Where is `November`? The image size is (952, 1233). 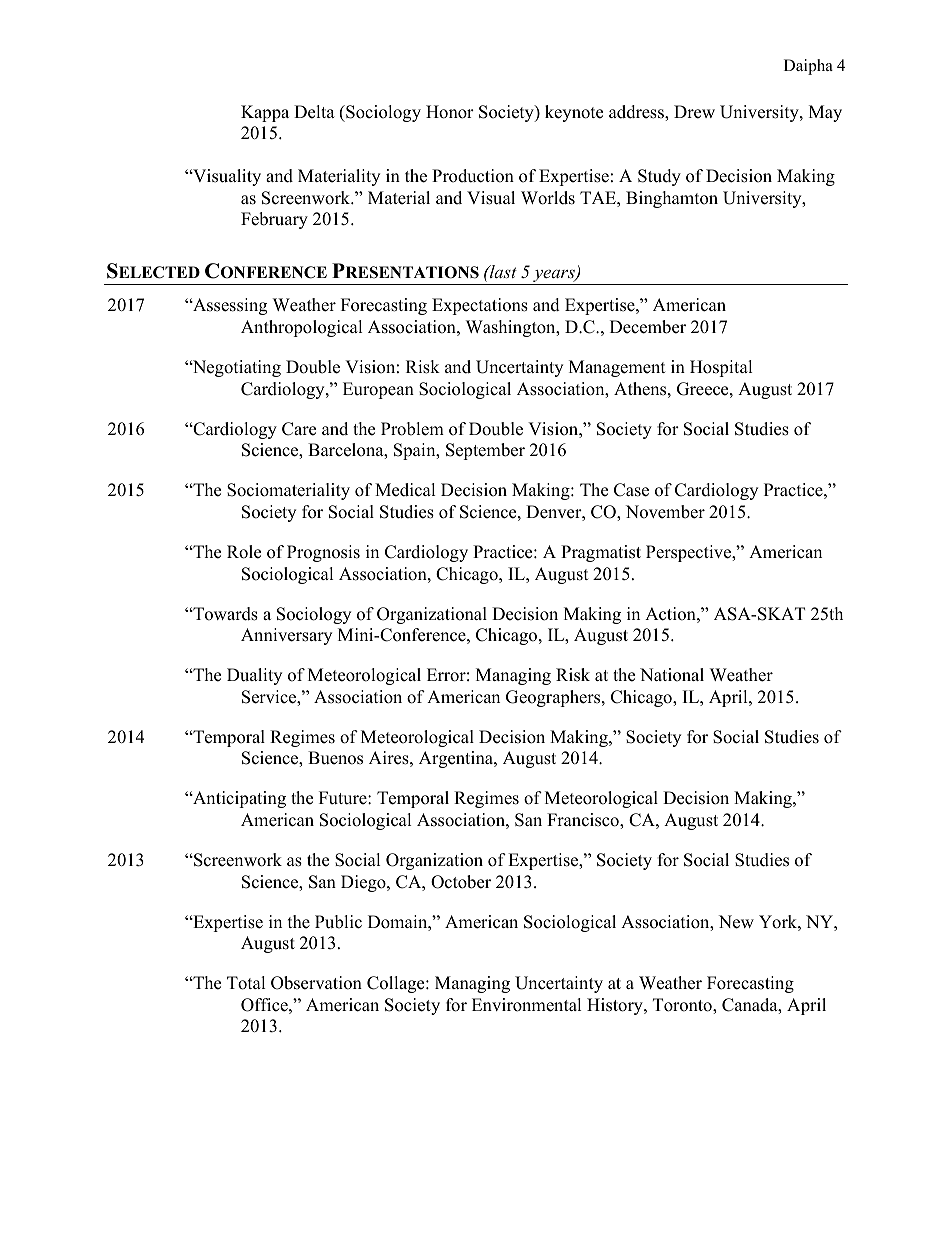
November is located at coordinates (665, 512).
